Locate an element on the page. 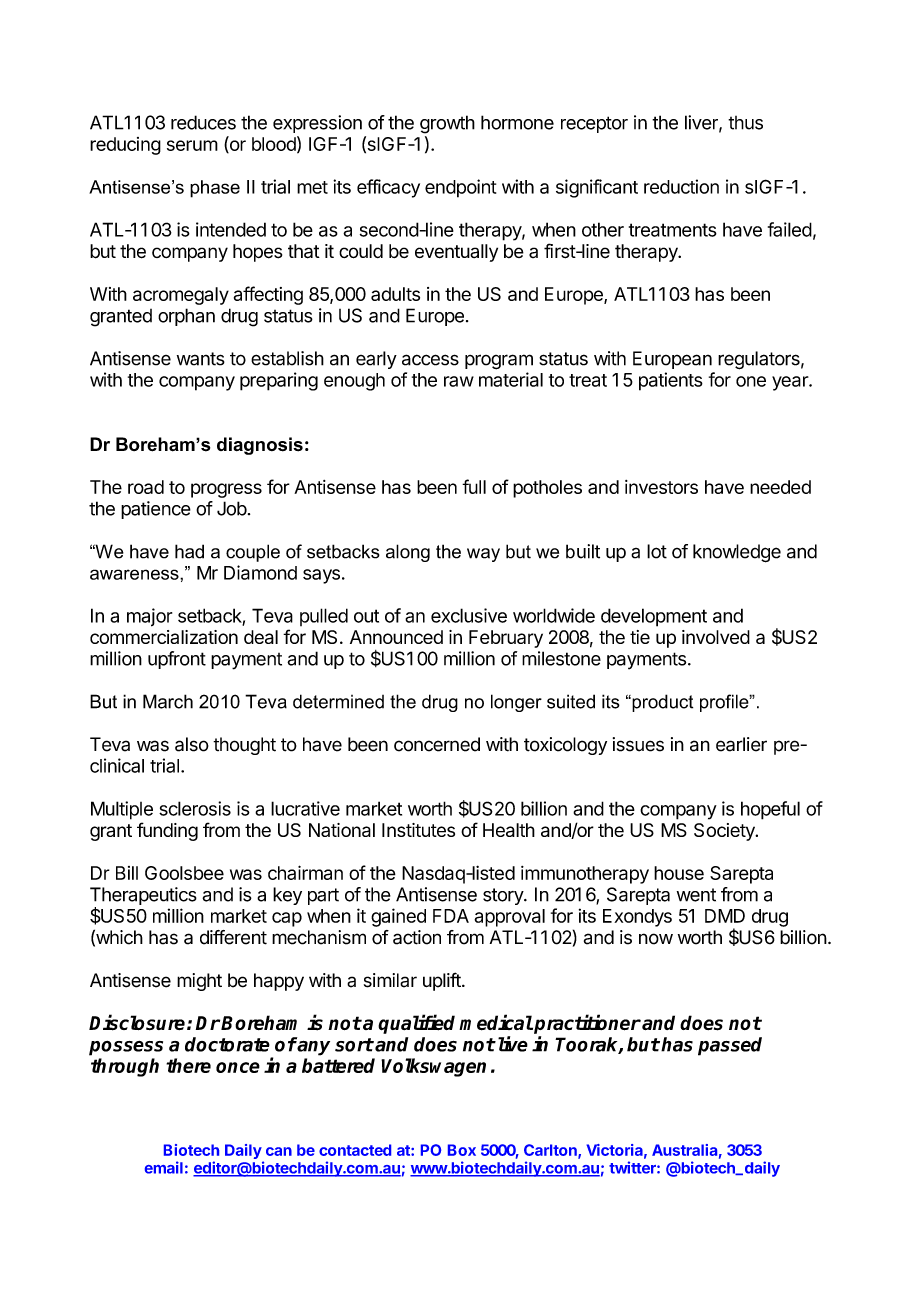 The image size is (924, 1308). reduction is located at coordinates (681, 186).
